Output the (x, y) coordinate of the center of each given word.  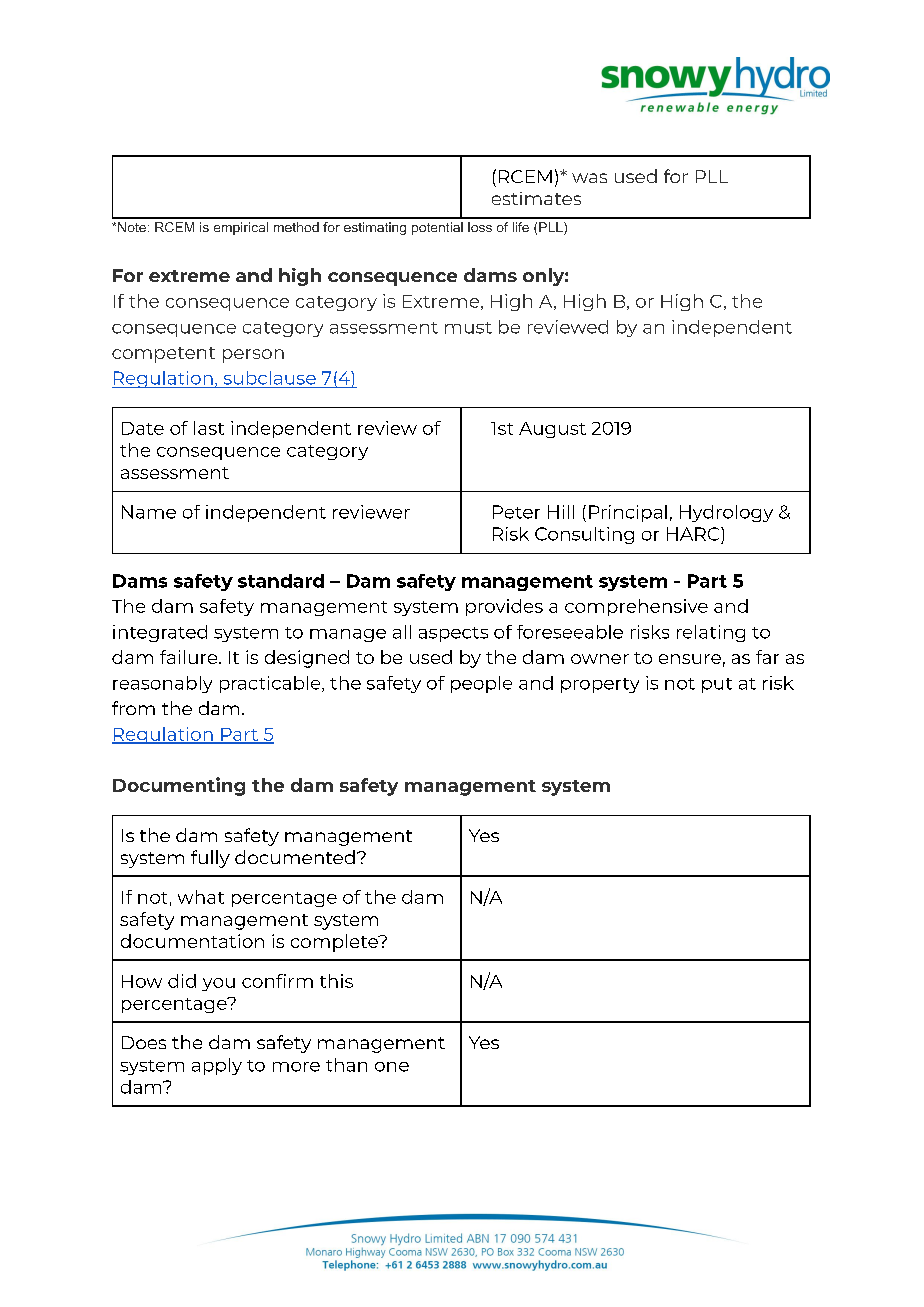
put (717, 685)
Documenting (179, 786)
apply (217, 1066)
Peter (516, 512)
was (589, 178)
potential (437, 228)
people (481, 684)
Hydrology (726, 513)
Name (149, 512)
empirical (241, 228)
